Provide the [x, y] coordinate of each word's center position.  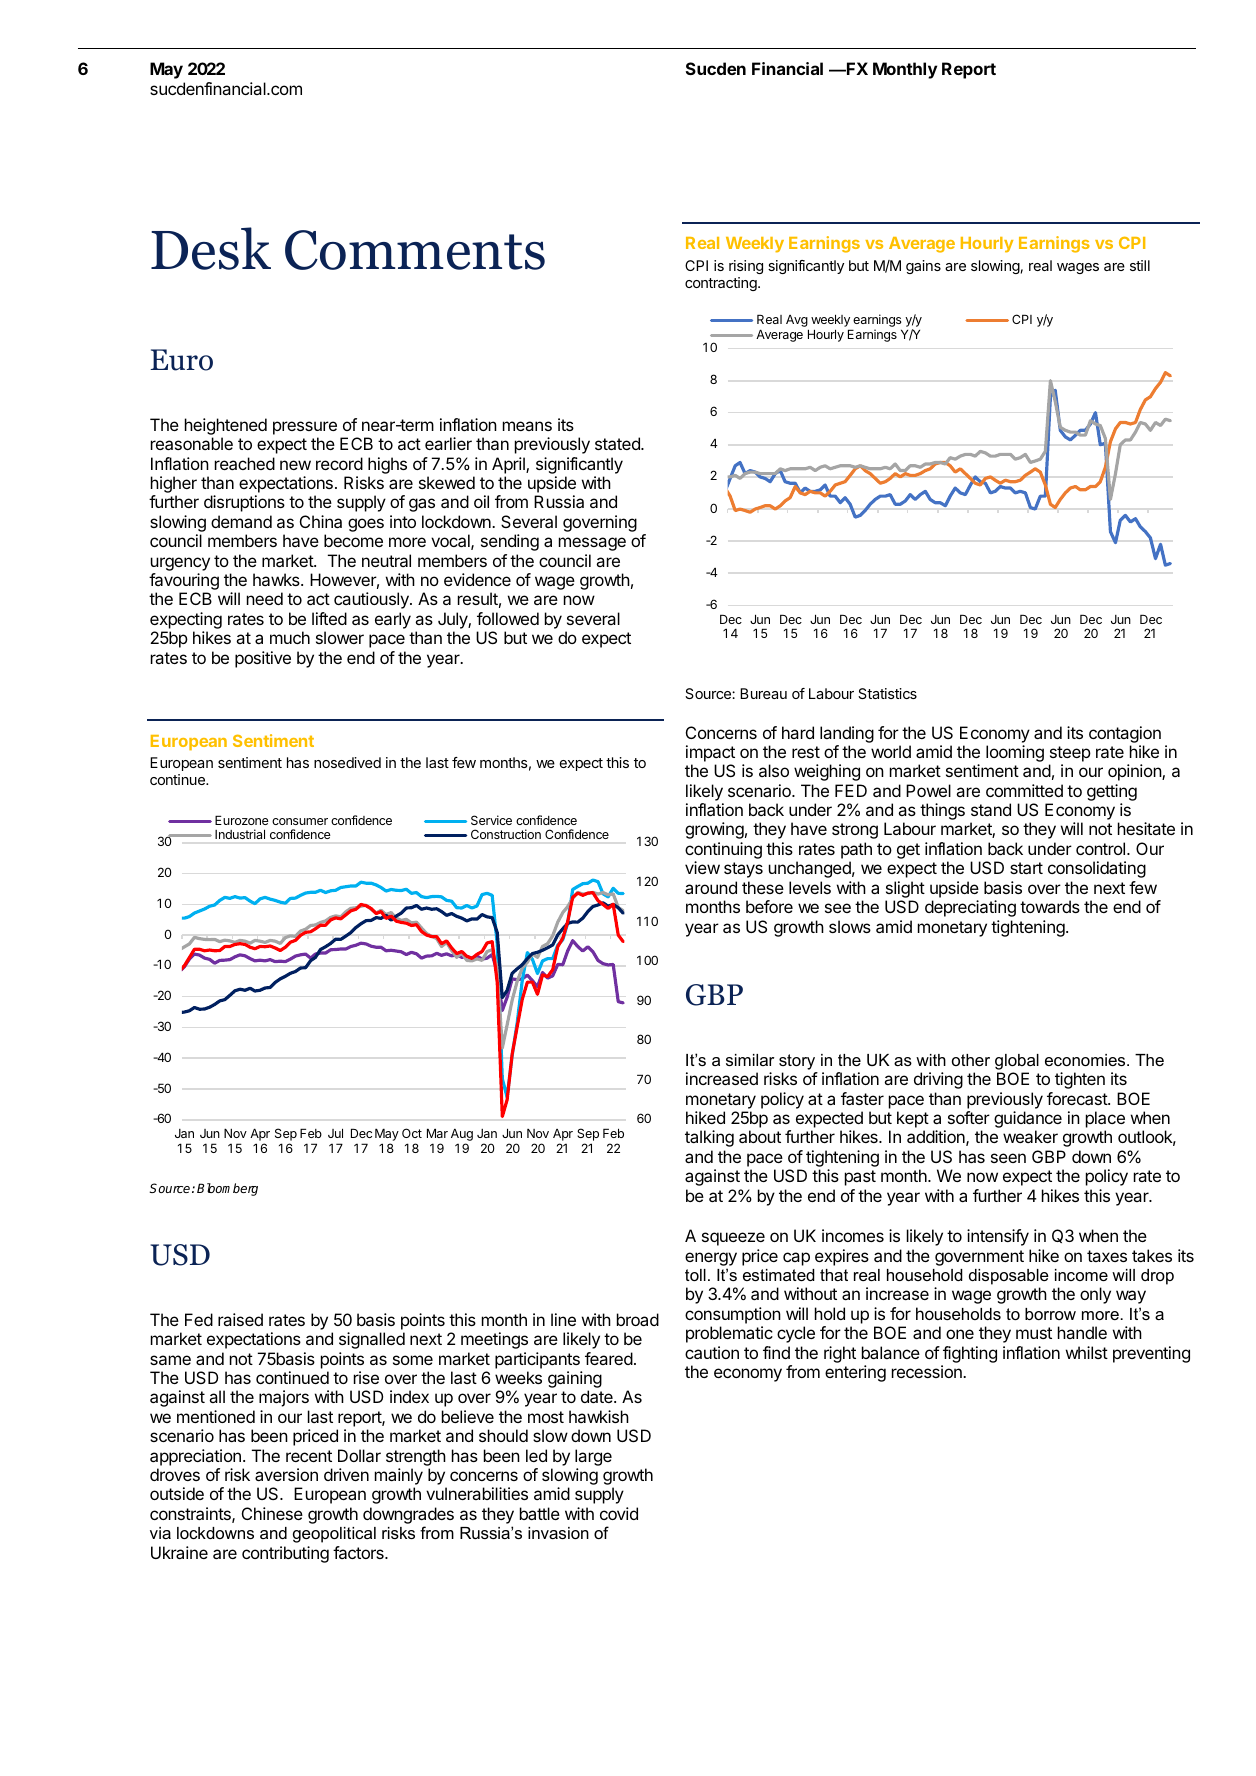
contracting [722, 284]
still [1140, 265]
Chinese [272, 1513]
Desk [211, 248]
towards [1050, 906]
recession [928, 1371]
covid [619, 1513]
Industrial [240, 834]
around [711, 887]
